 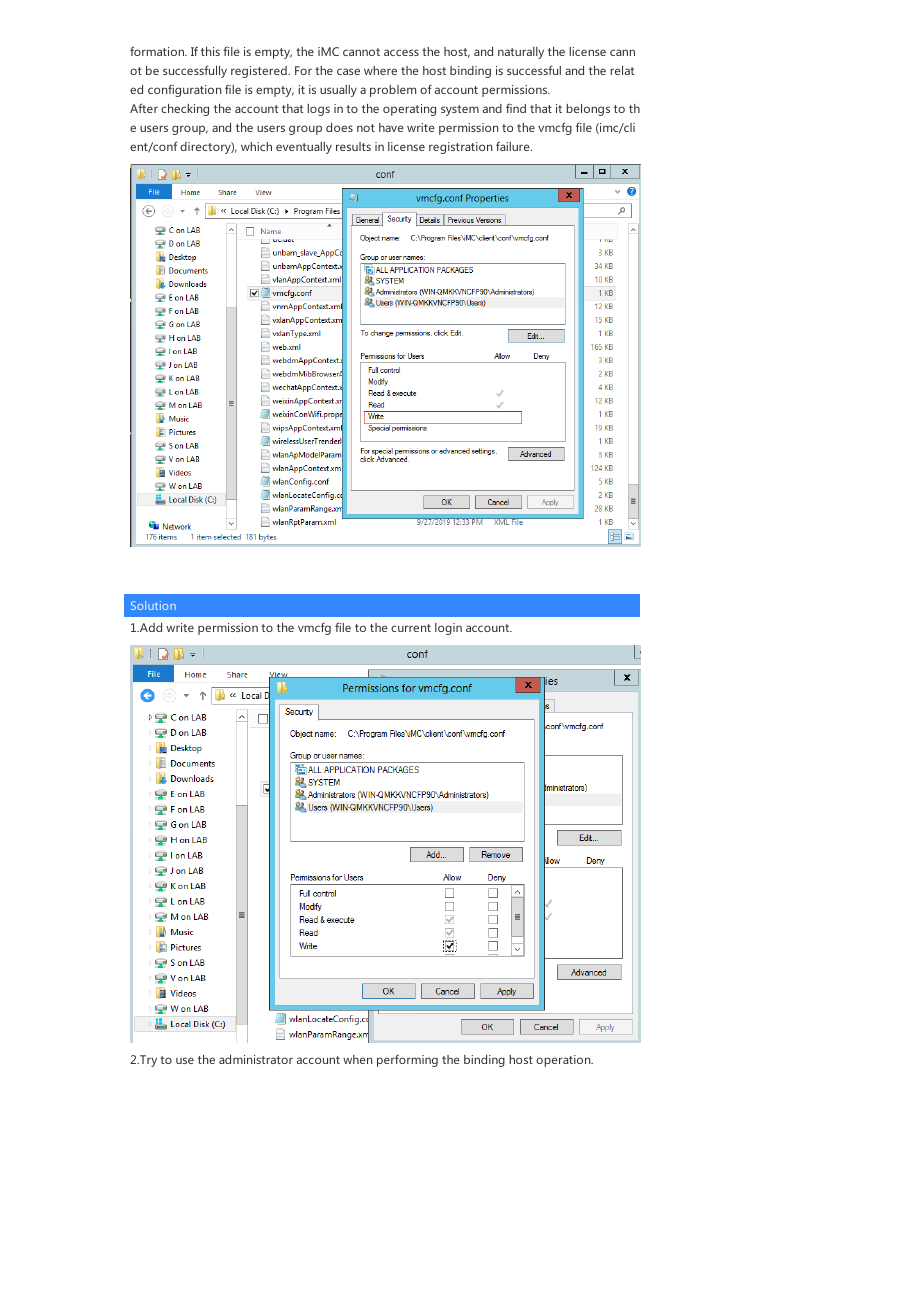 What do you see at coordinates (357, 1059) in the image?
I see `when` at bounding box center [357, 1059].
